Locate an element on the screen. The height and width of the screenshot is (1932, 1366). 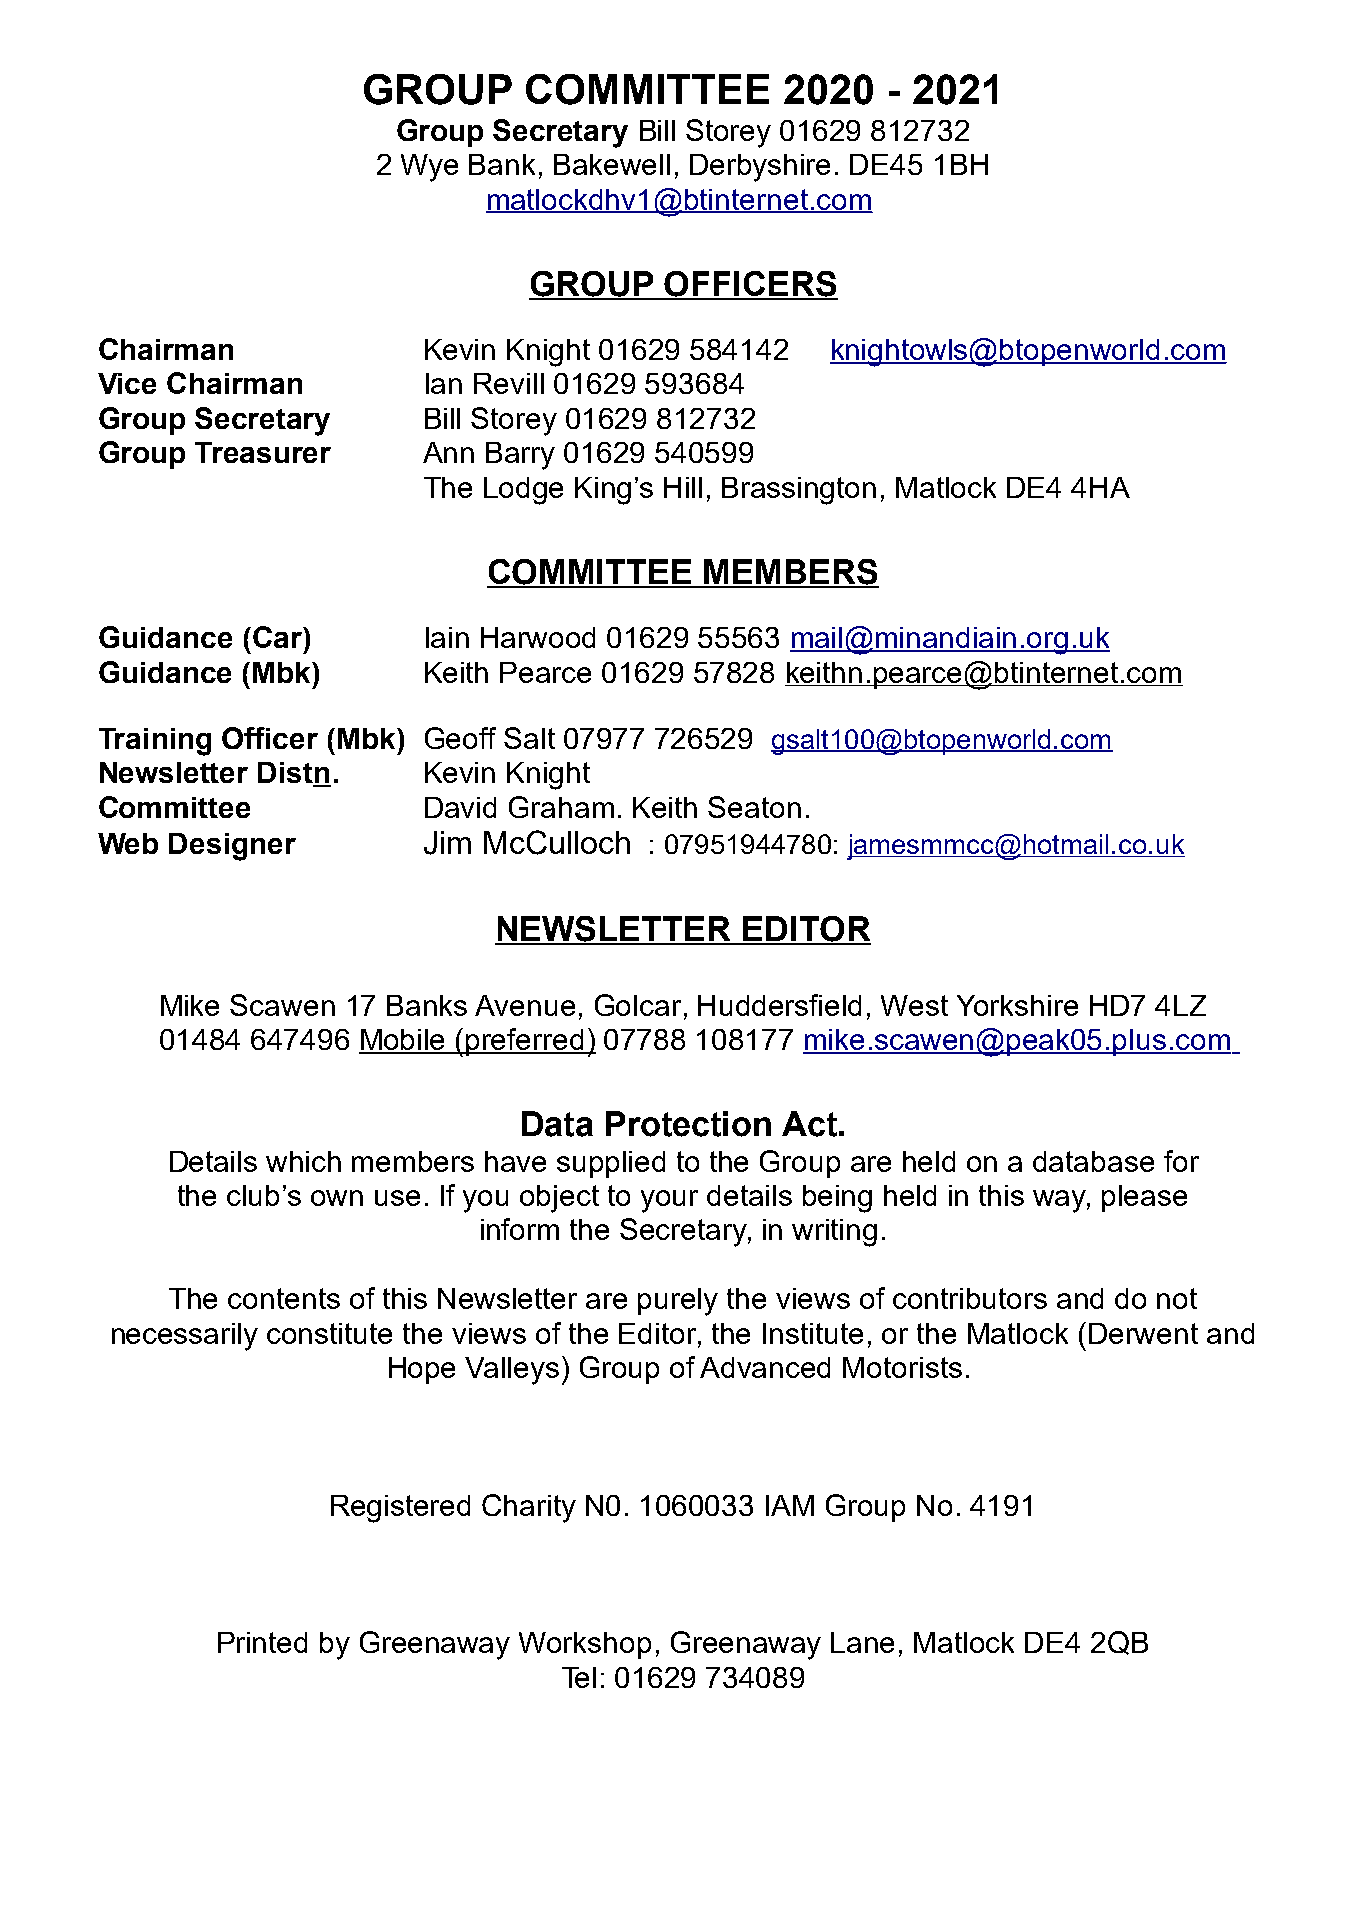
Printed is located at coordinates (262, 1642).
